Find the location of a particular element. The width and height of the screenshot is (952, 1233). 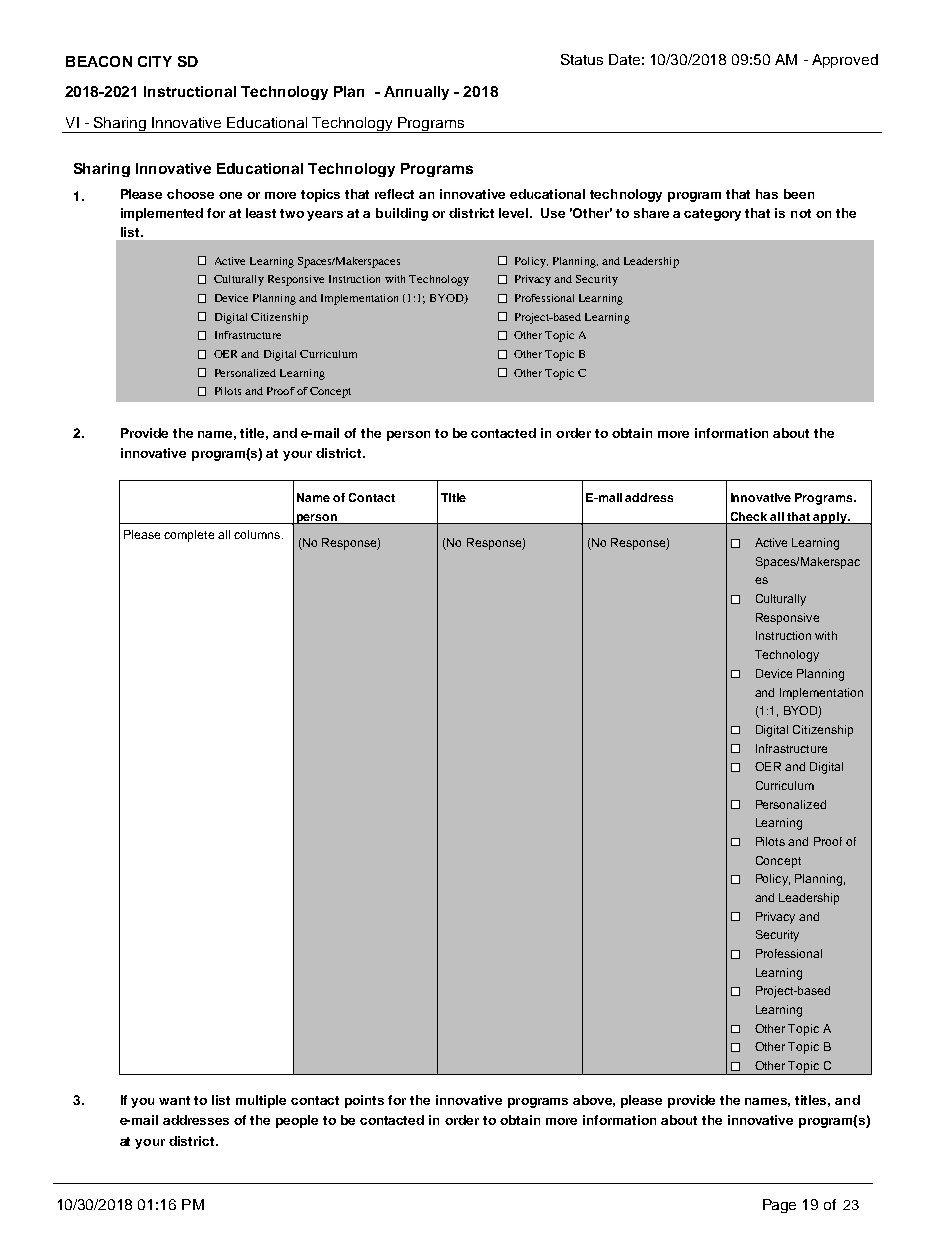

CITY is located at coordinates (155, 61).
